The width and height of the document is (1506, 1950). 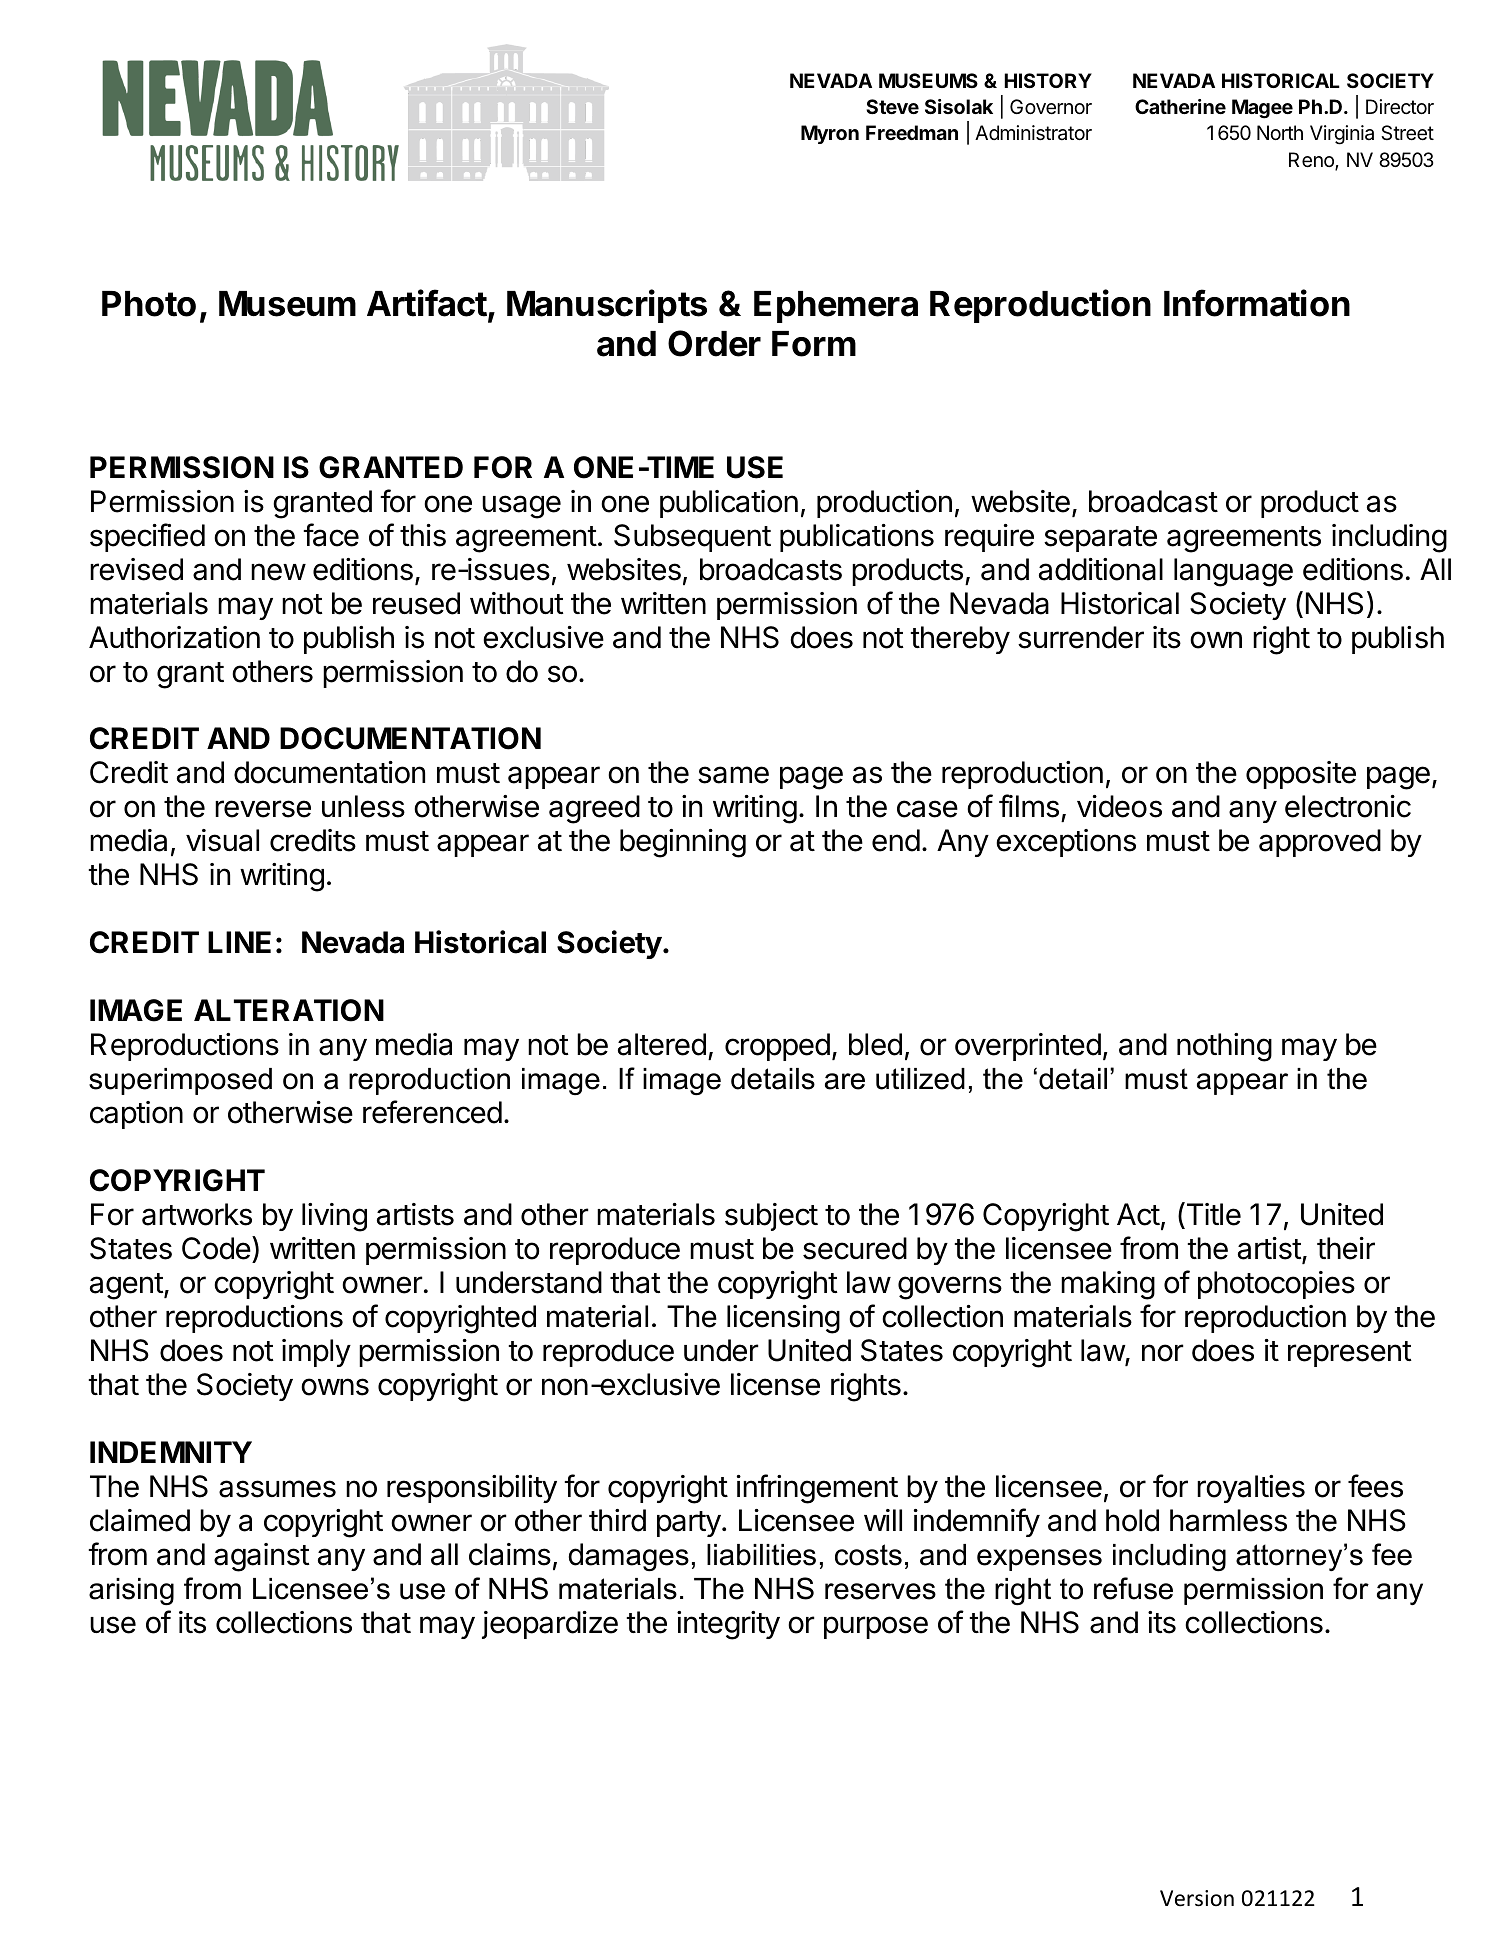 I want to click on licensing, so click(x=783, y=1319).
